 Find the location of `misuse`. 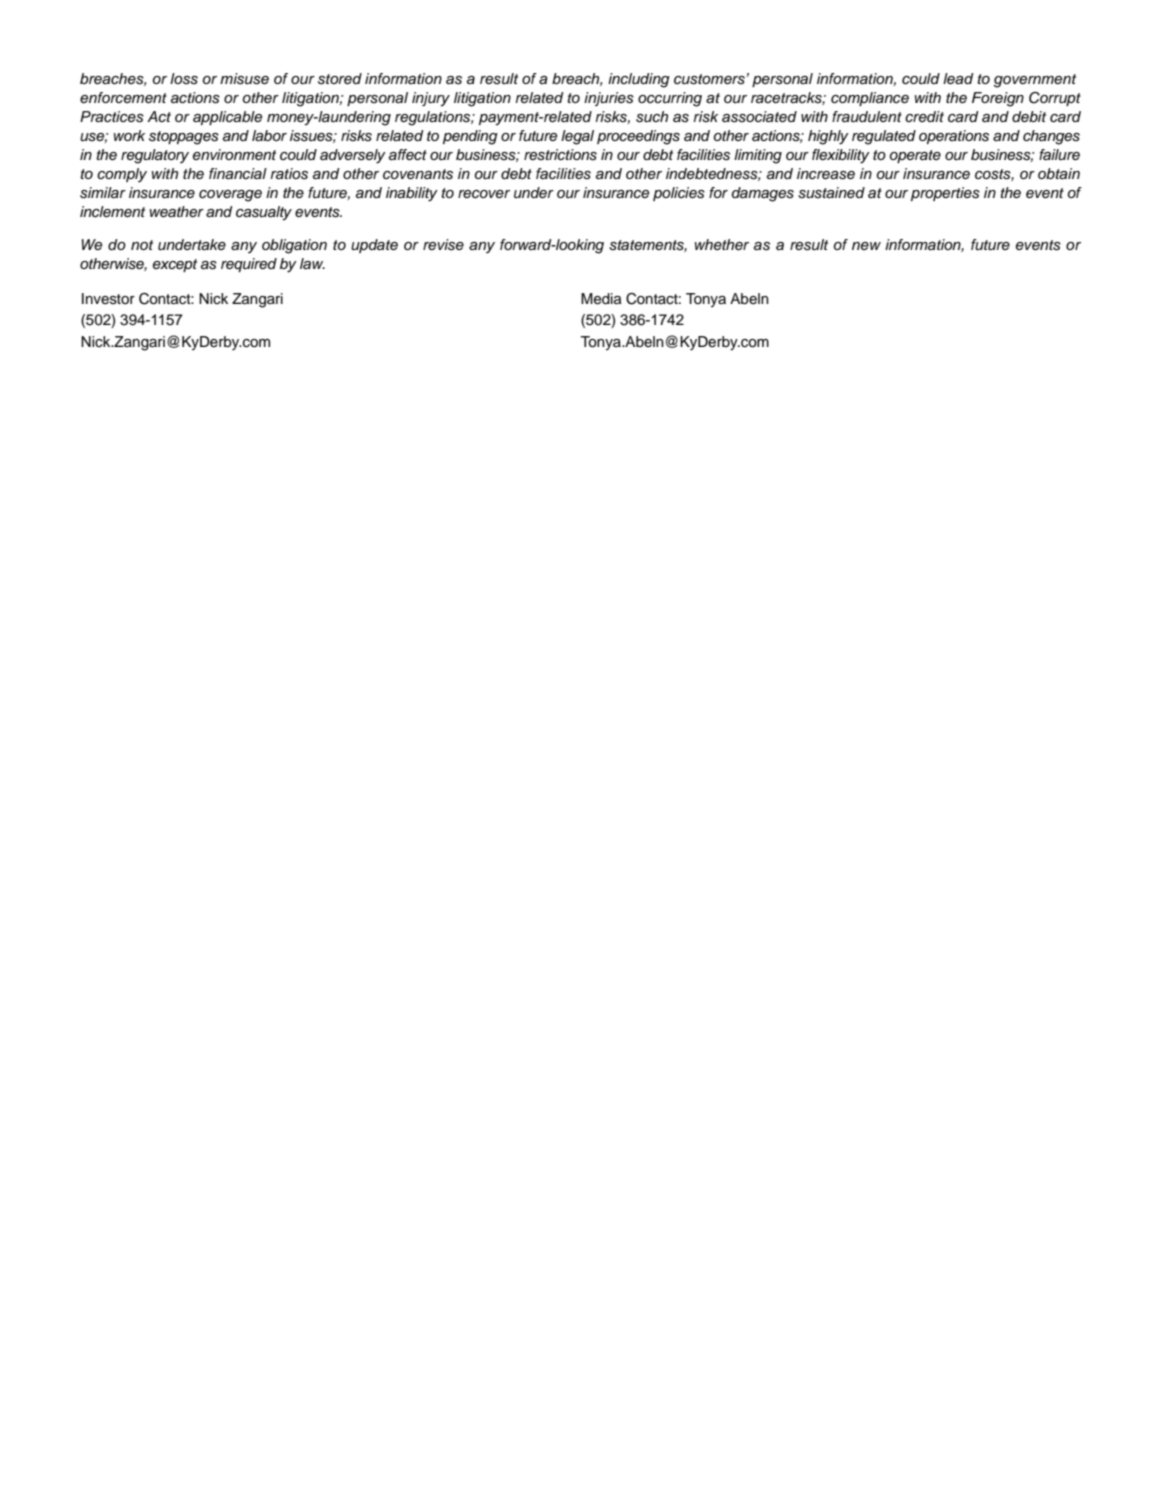

misuse is located at coordinates (244, 79).
